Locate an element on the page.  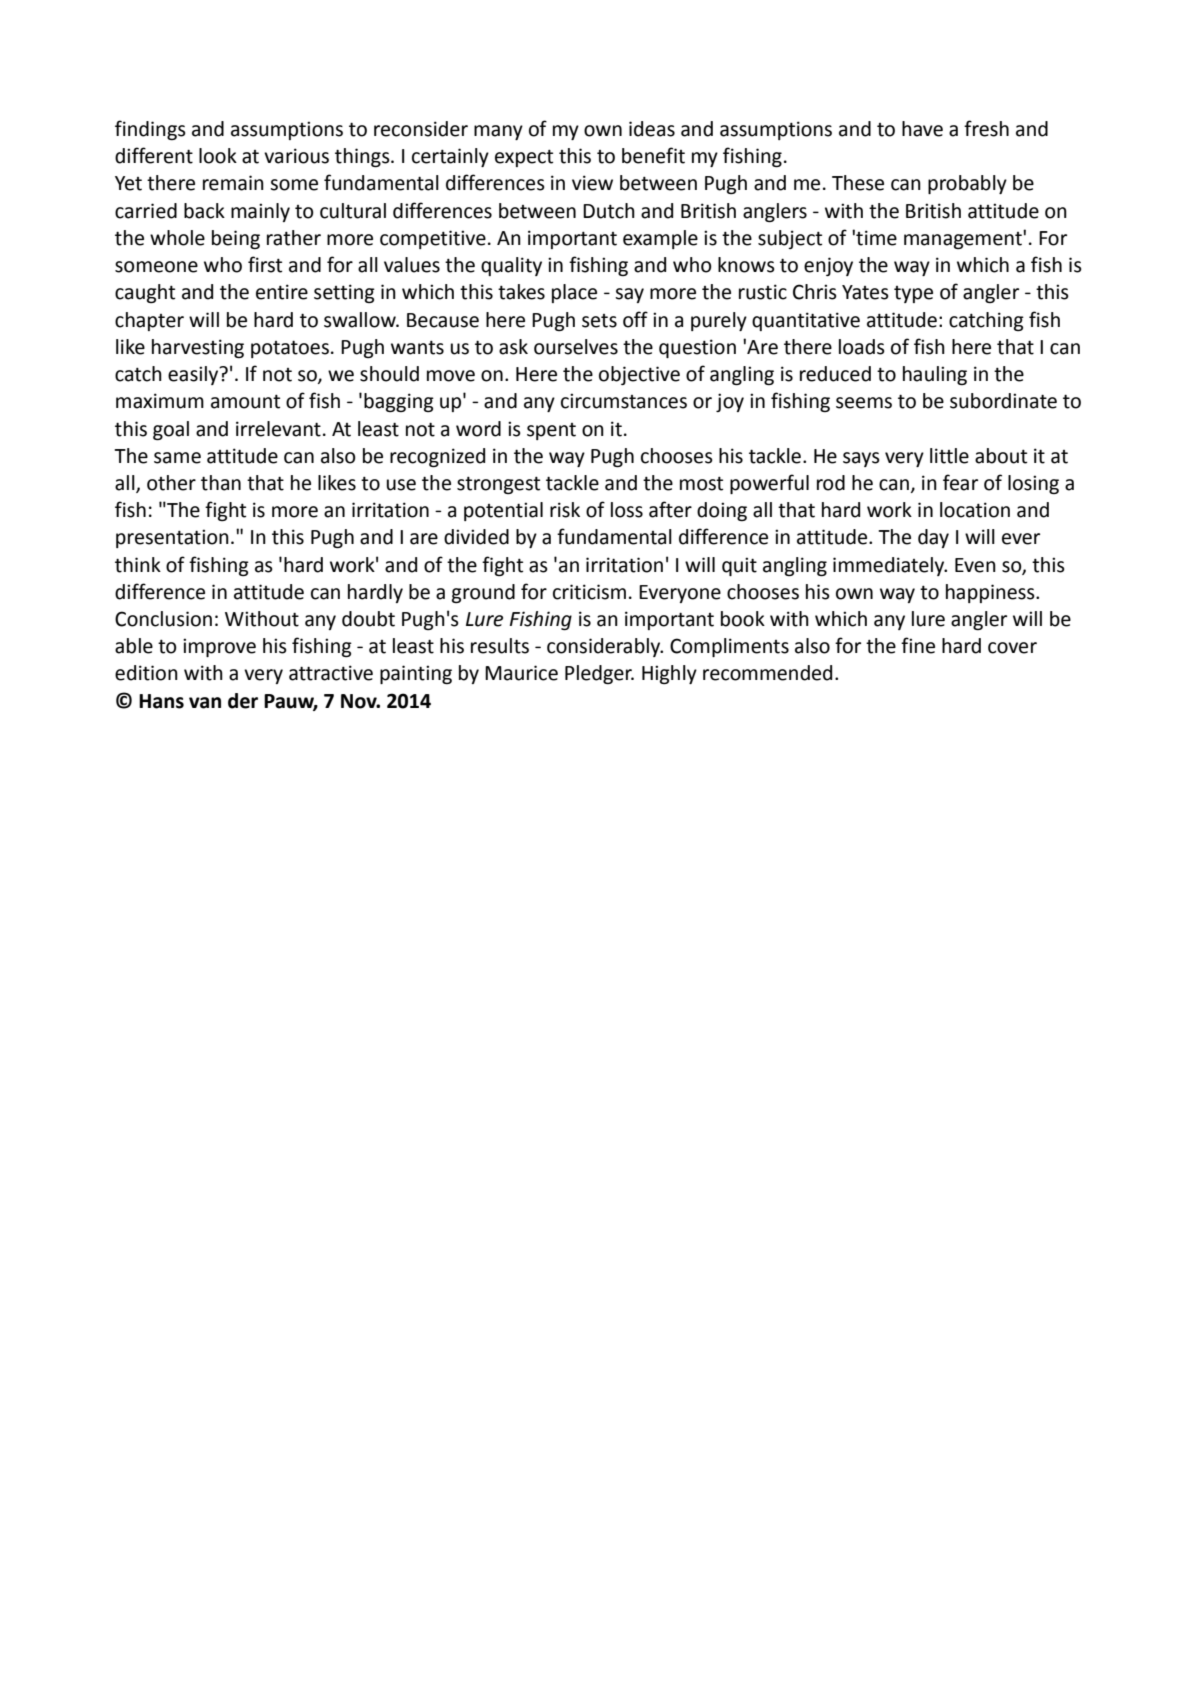
loads is located at coordinates (862, 347).
